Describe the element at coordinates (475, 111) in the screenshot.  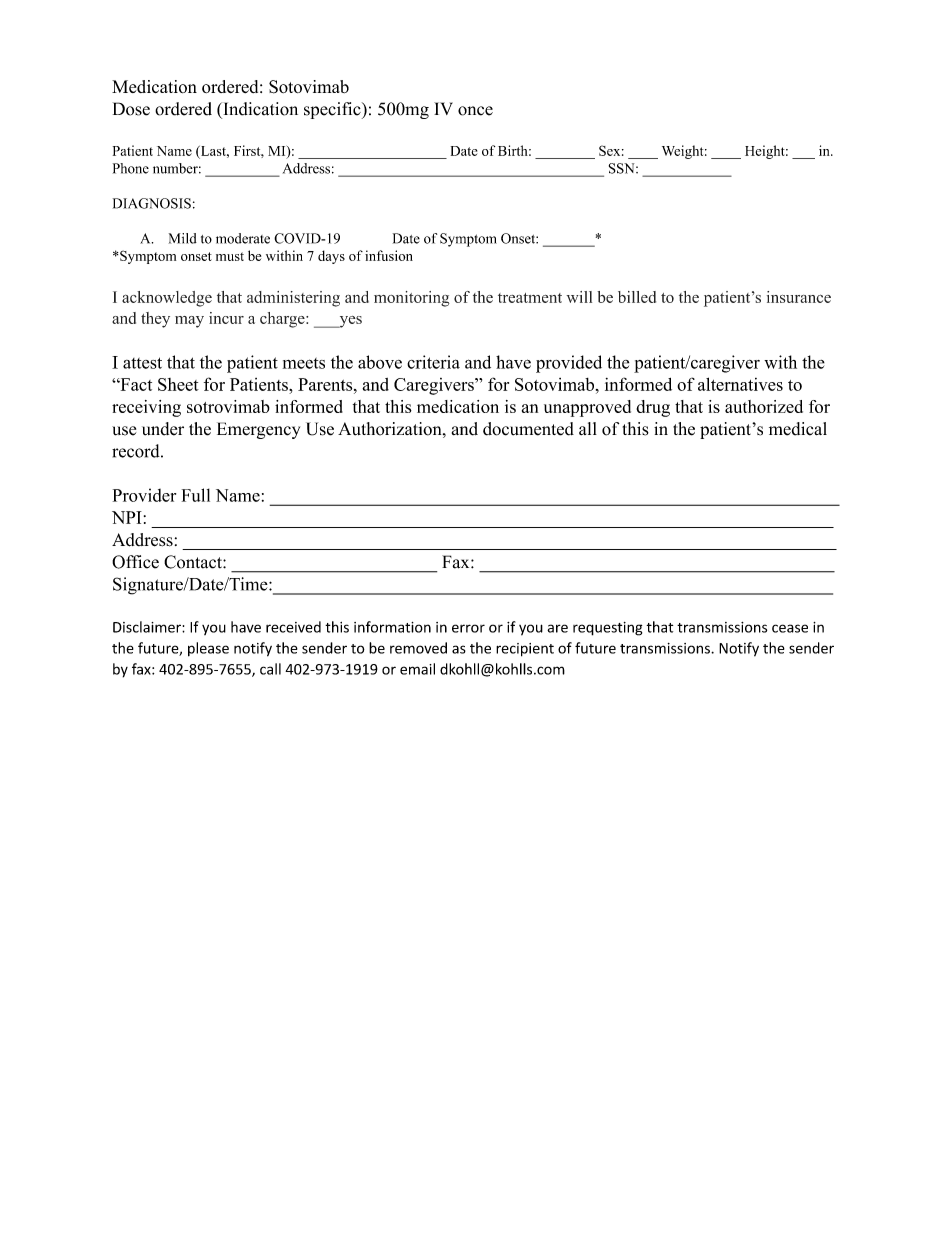
I see `once` at that location.
